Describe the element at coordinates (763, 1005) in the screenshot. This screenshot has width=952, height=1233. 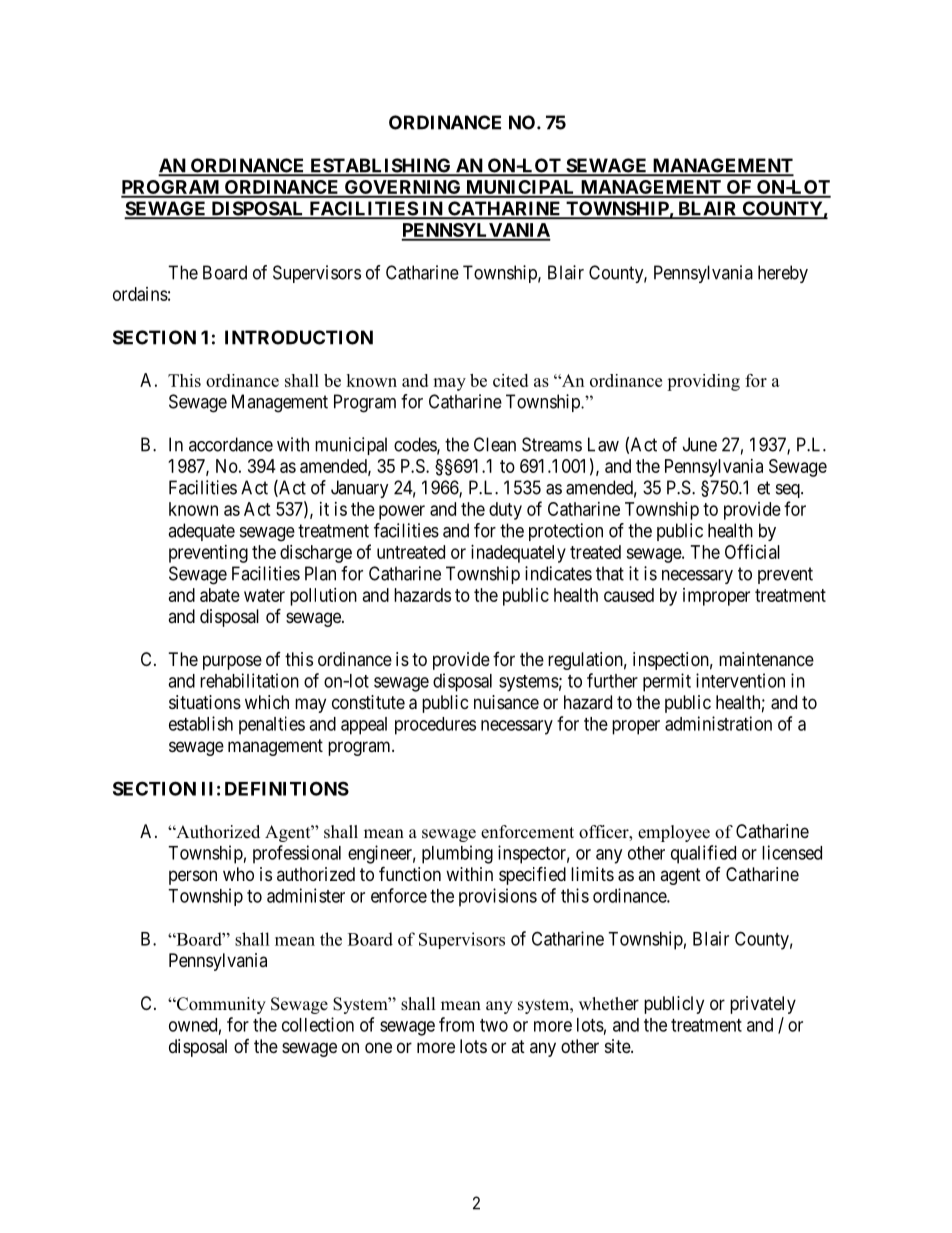
I see `privately` at that location.
